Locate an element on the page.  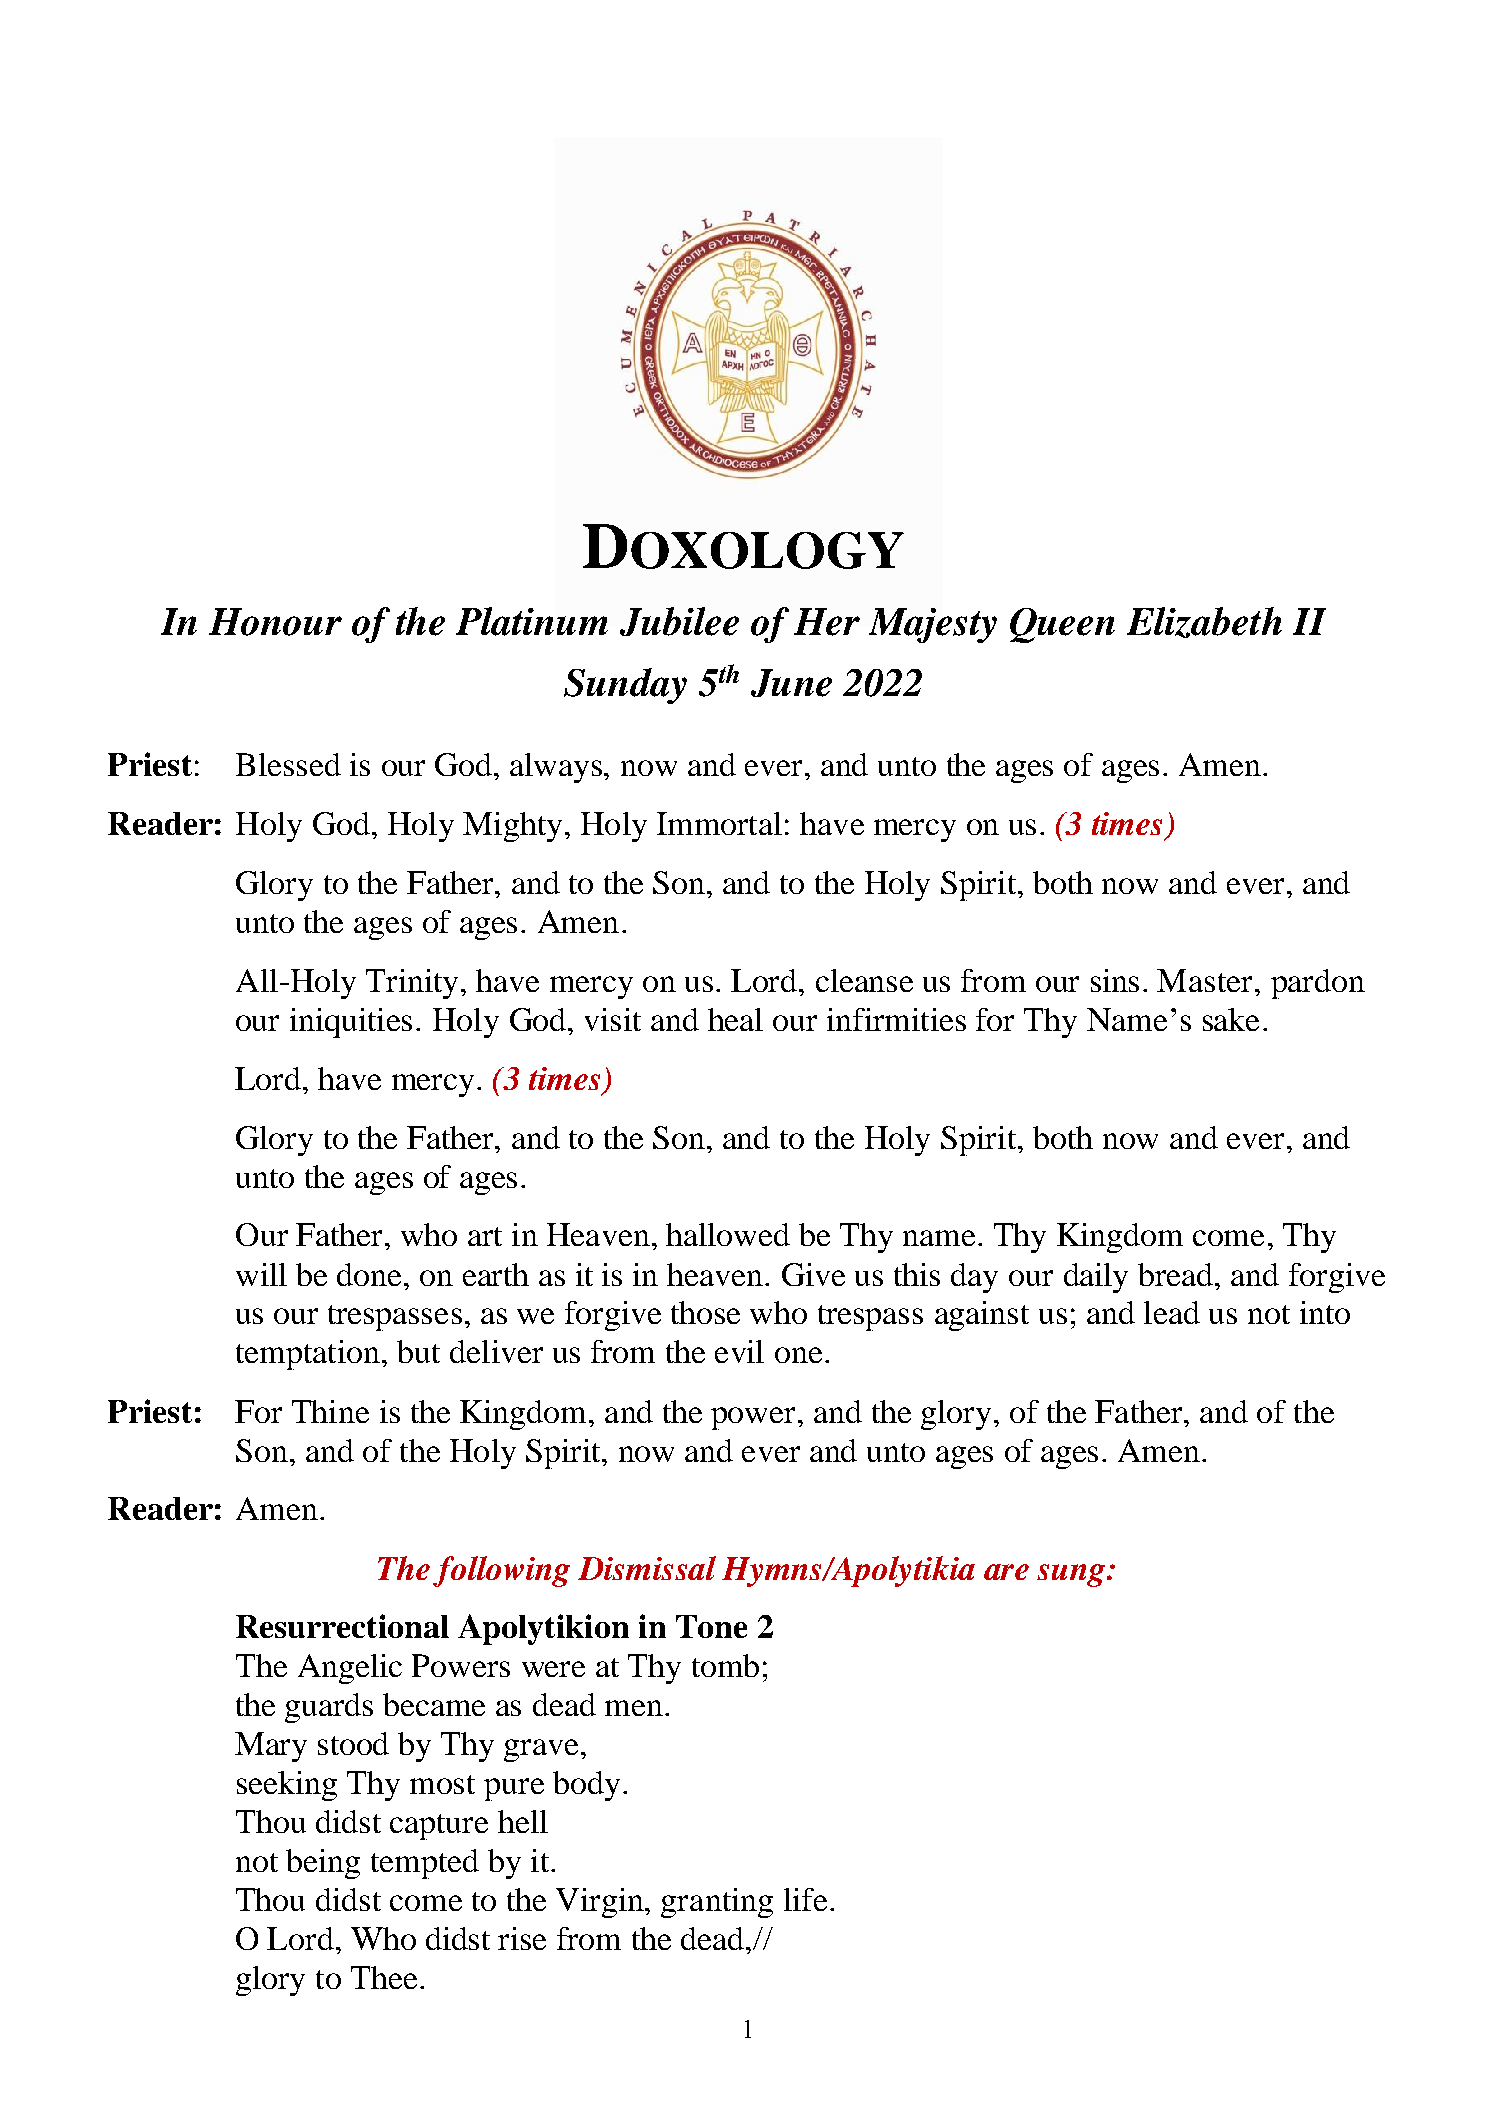
done is located at coordinates (371, 1274).
